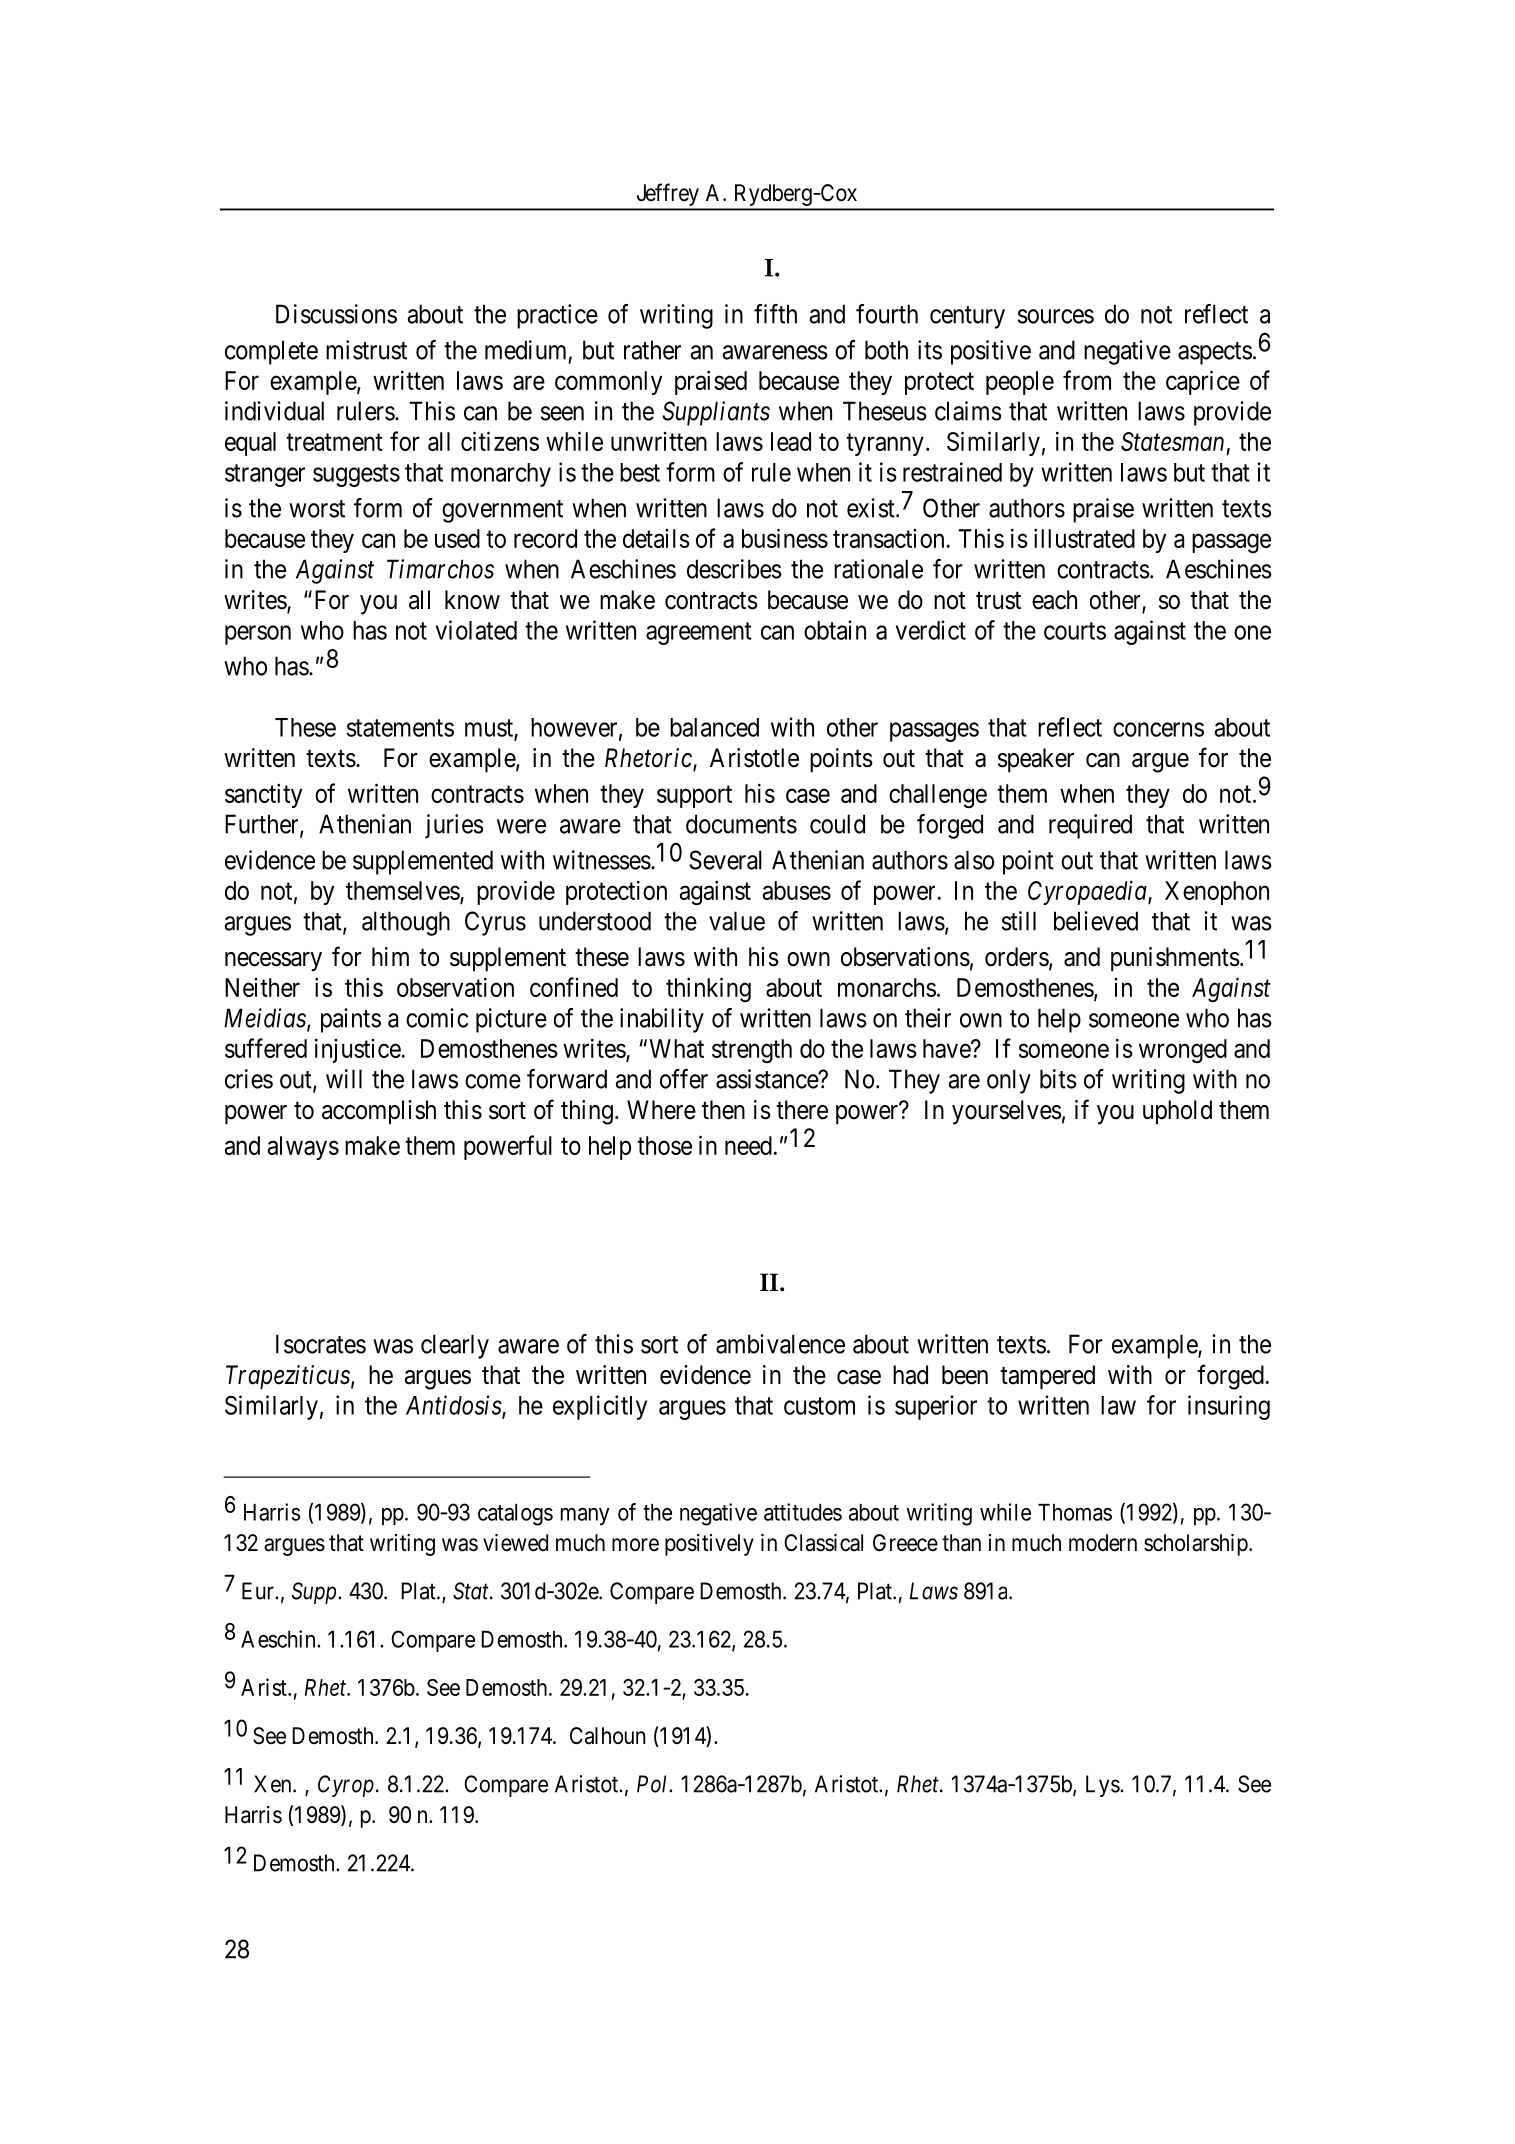 The image size is (1515, 2144). Describe the element at coordinates (714, 727) in the screenshot. I see `balanced` at that location.
